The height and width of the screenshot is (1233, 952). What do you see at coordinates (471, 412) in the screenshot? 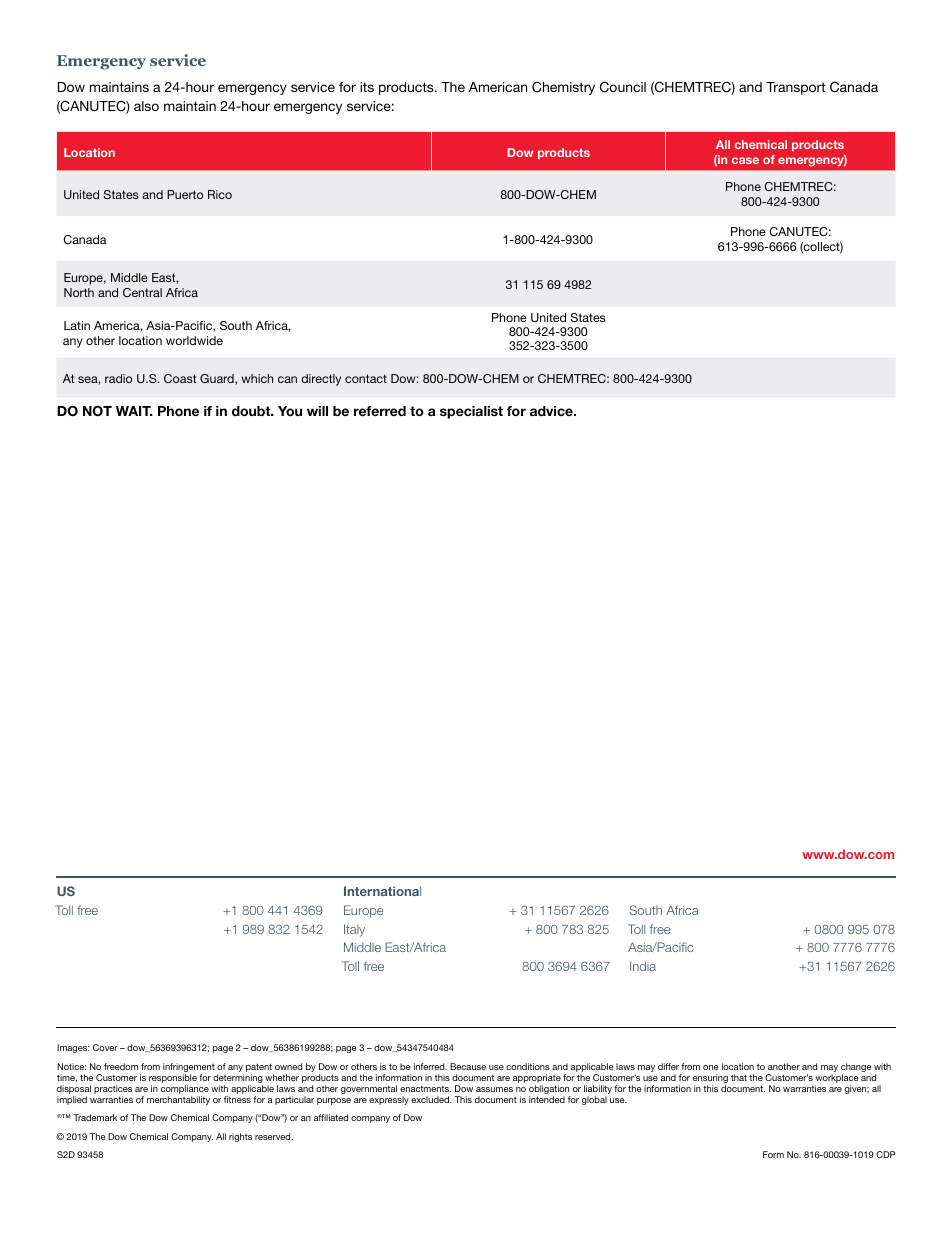
I see `specialist` at bounding box center [471, 412].
